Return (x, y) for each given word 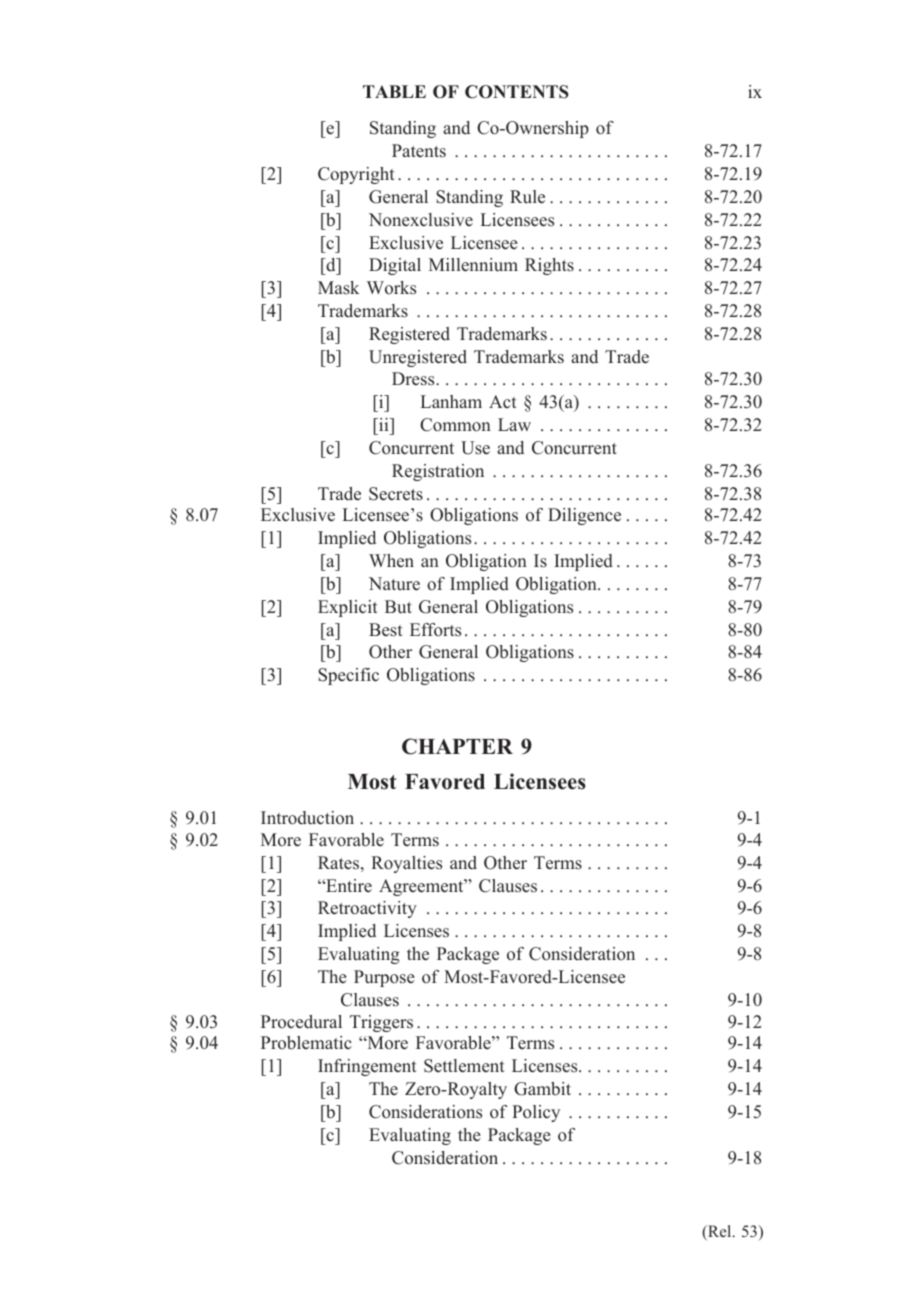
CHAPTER (457, 746)
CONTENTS (517, 92)
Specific (348, 676)
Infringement (367, 1067)
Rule (527, 197)
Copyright (356, 175)
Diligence (584, 516)
